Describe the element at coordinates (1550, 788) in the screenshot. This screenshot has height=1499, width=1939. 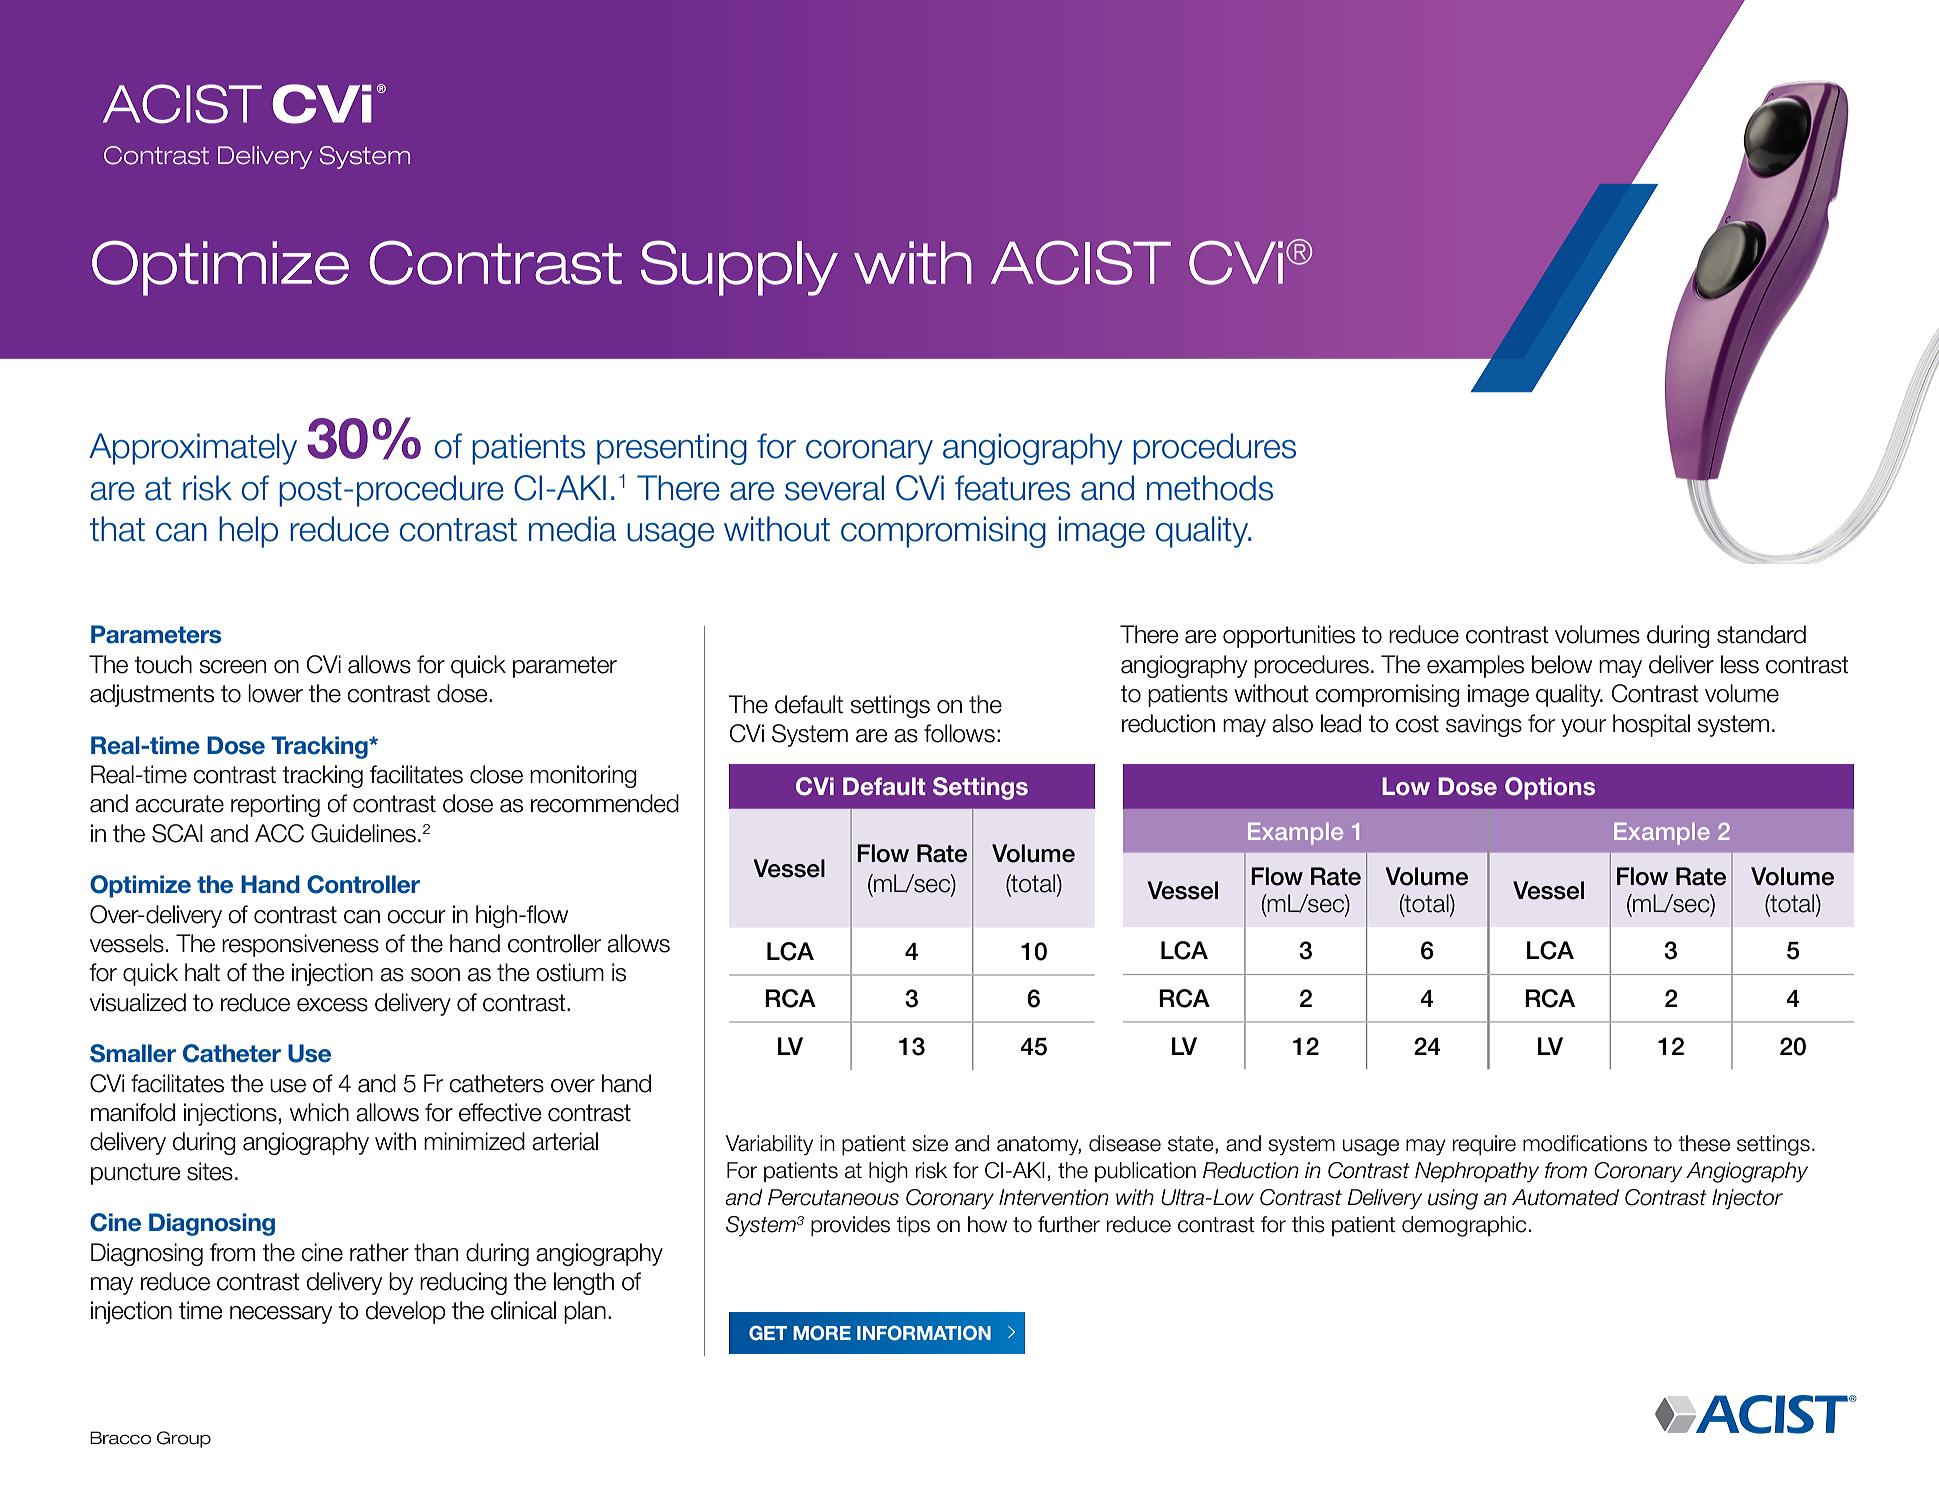
I see `Options` at that location.
